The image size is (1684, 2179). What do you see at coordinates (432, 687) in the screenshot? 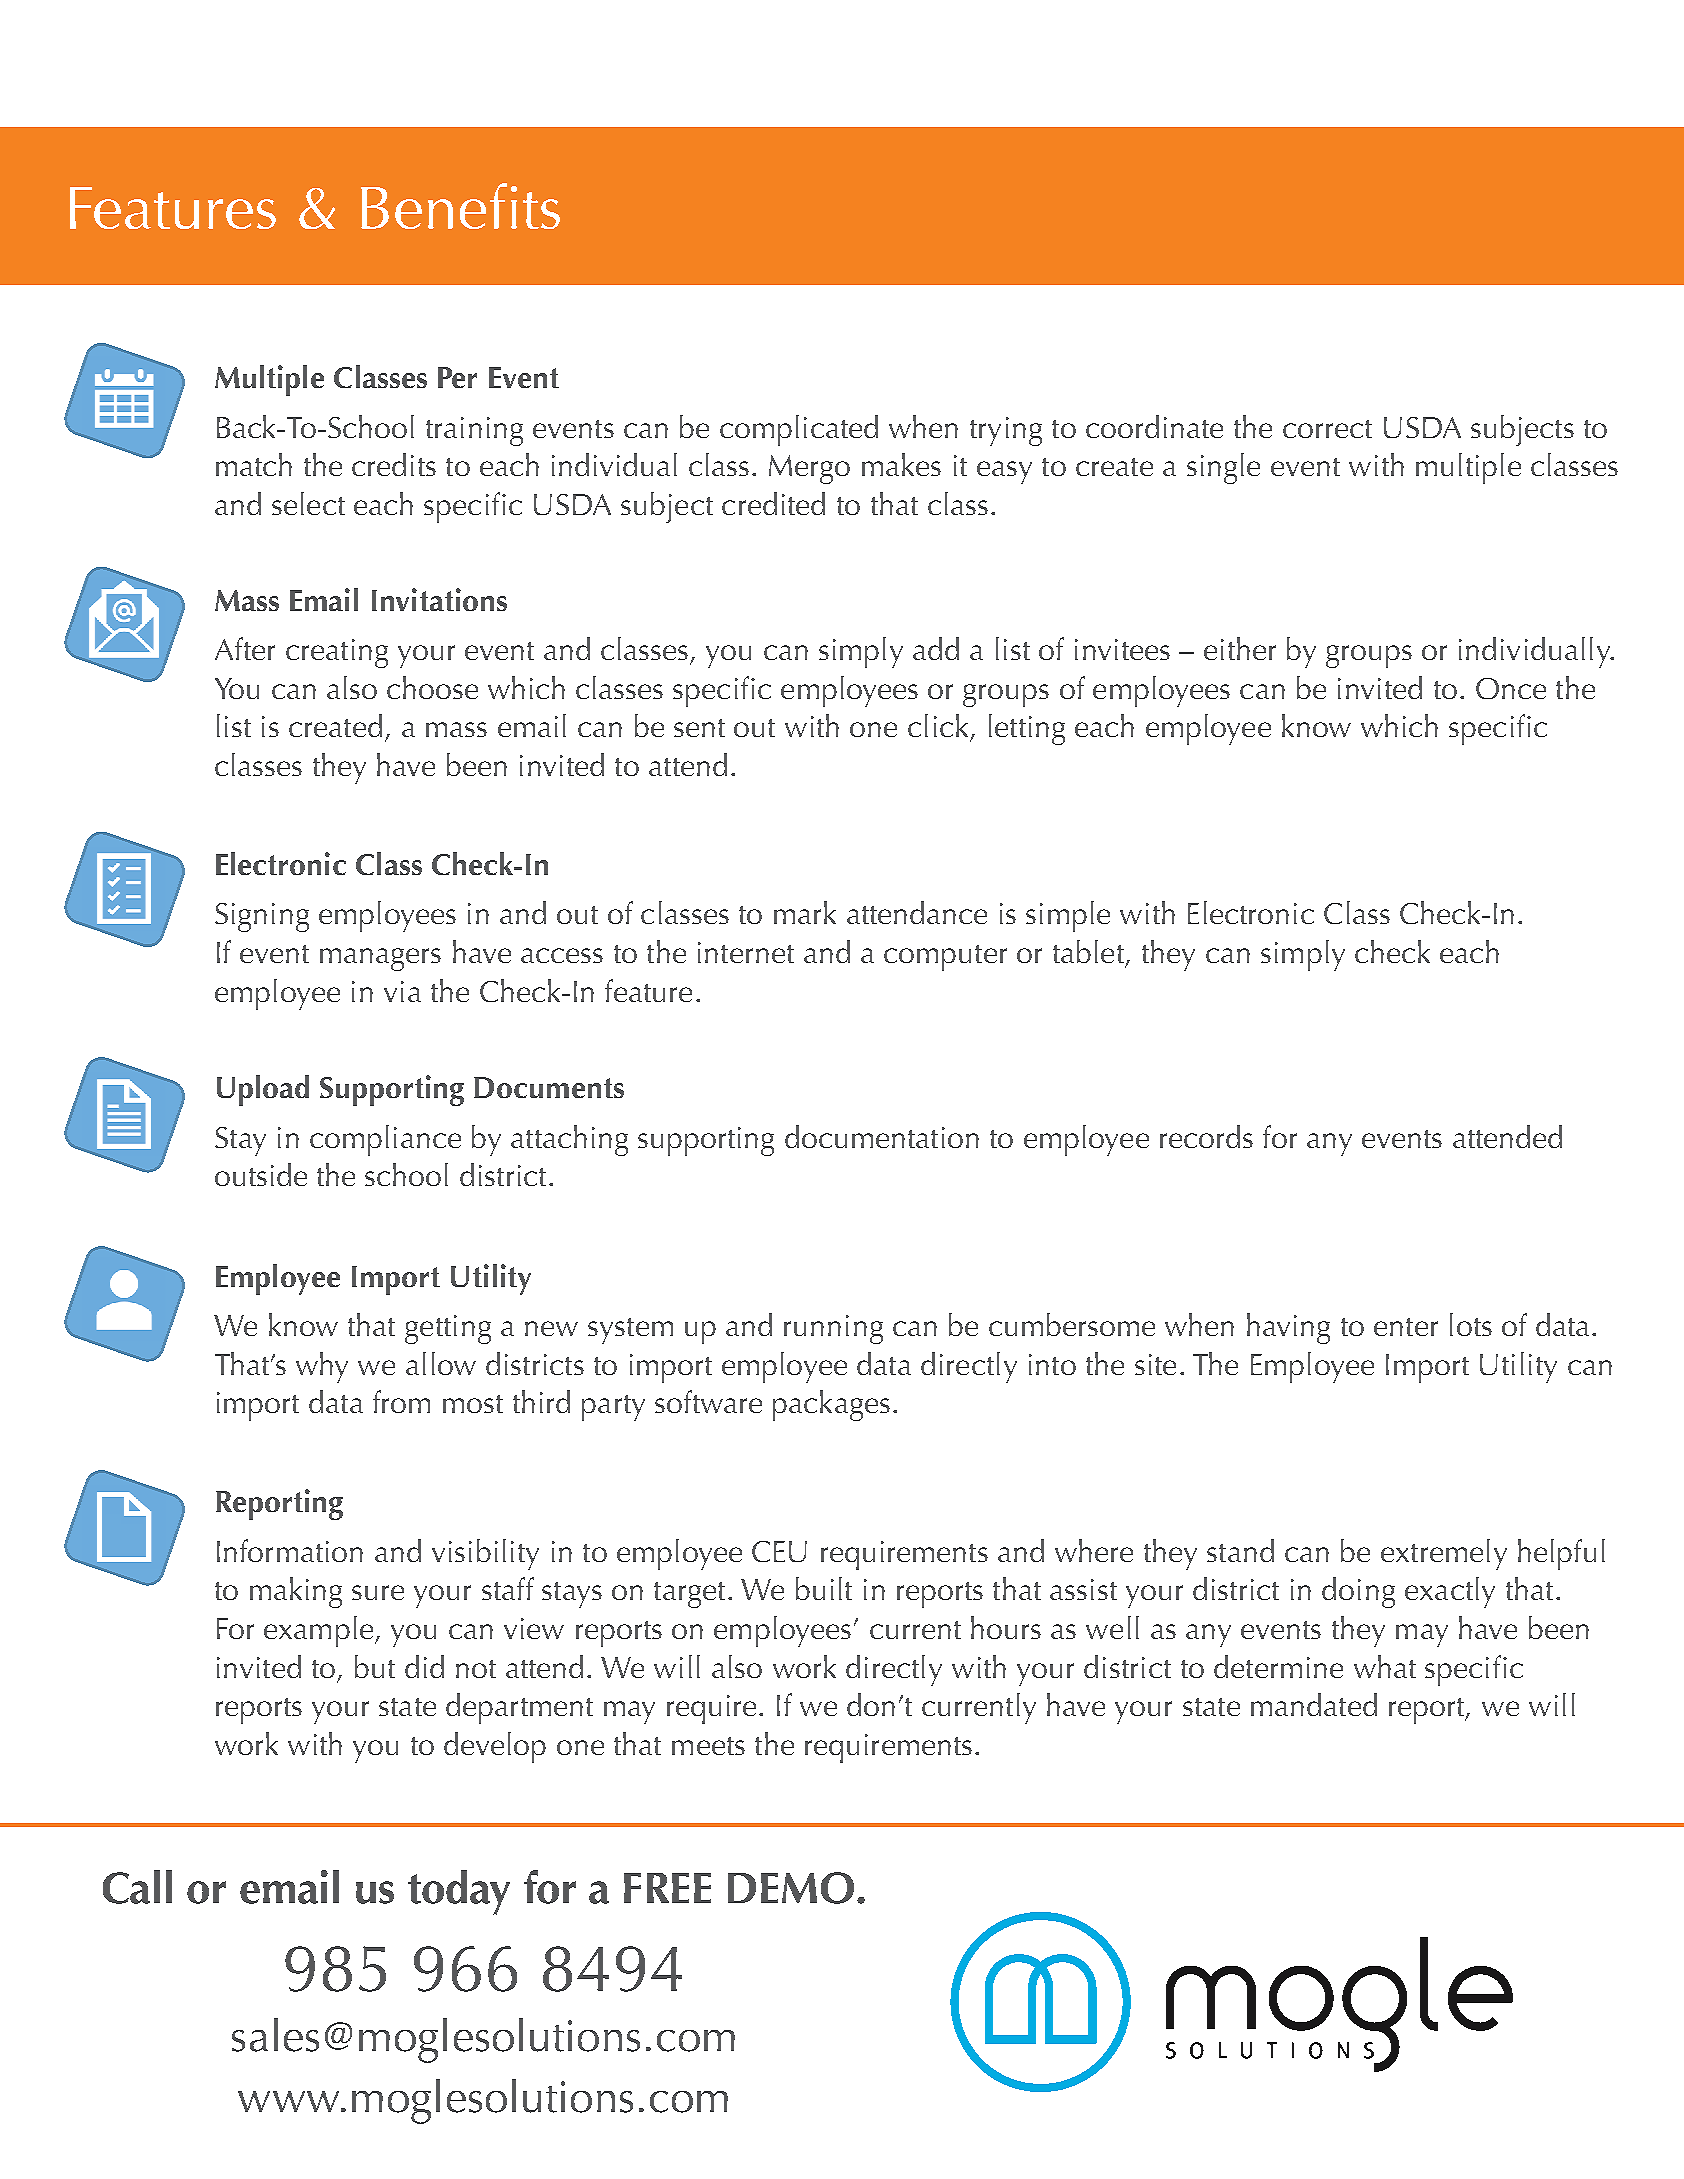
I see `choose` at bounding box center [432, 687].
